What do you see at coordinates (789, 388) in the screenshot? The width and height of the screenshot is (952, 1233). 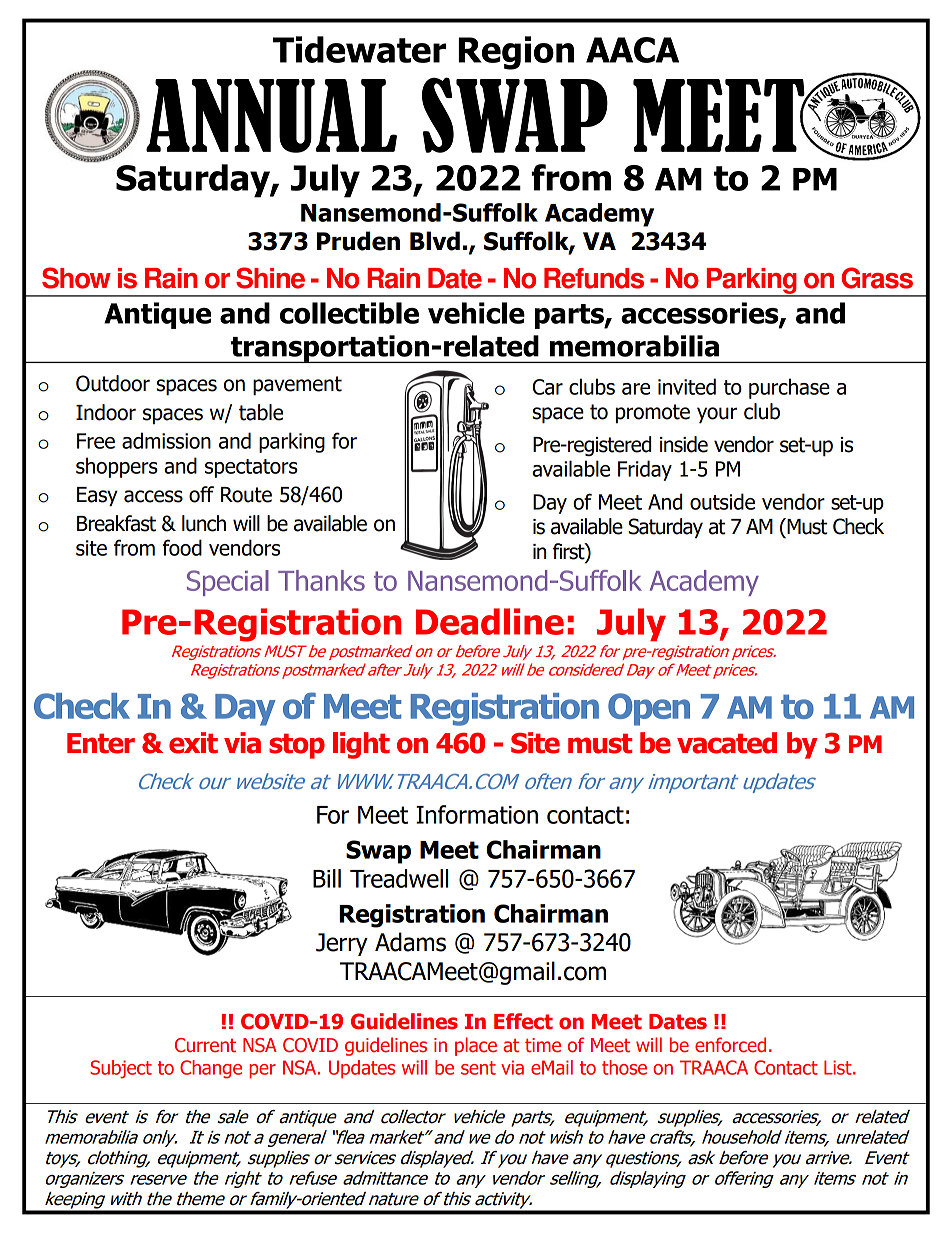 I see `purchase` at bounding box center [789, 388].
